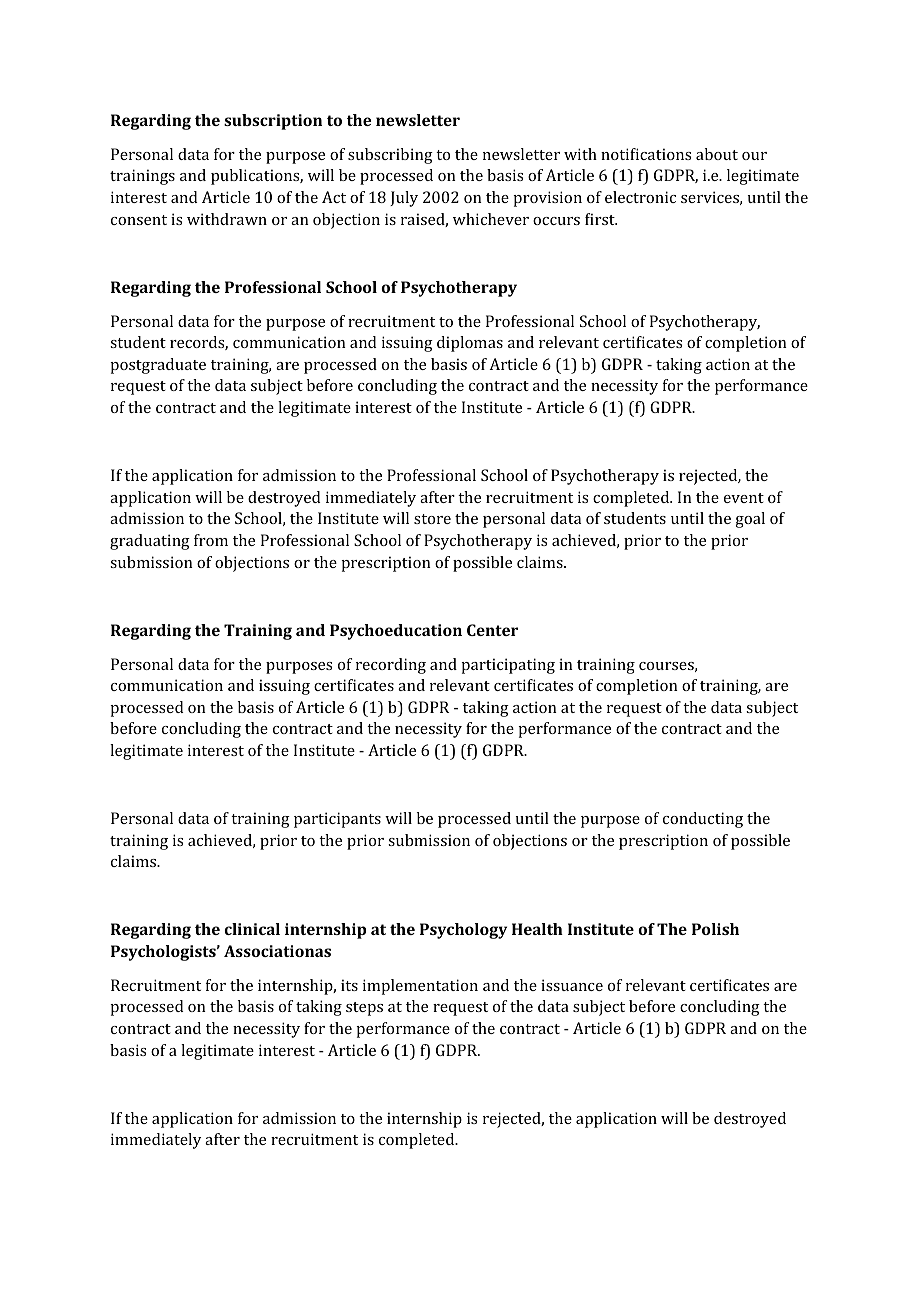  Describe the element at coordinates (715, 929) in the document. I see `Polish` at that location.
